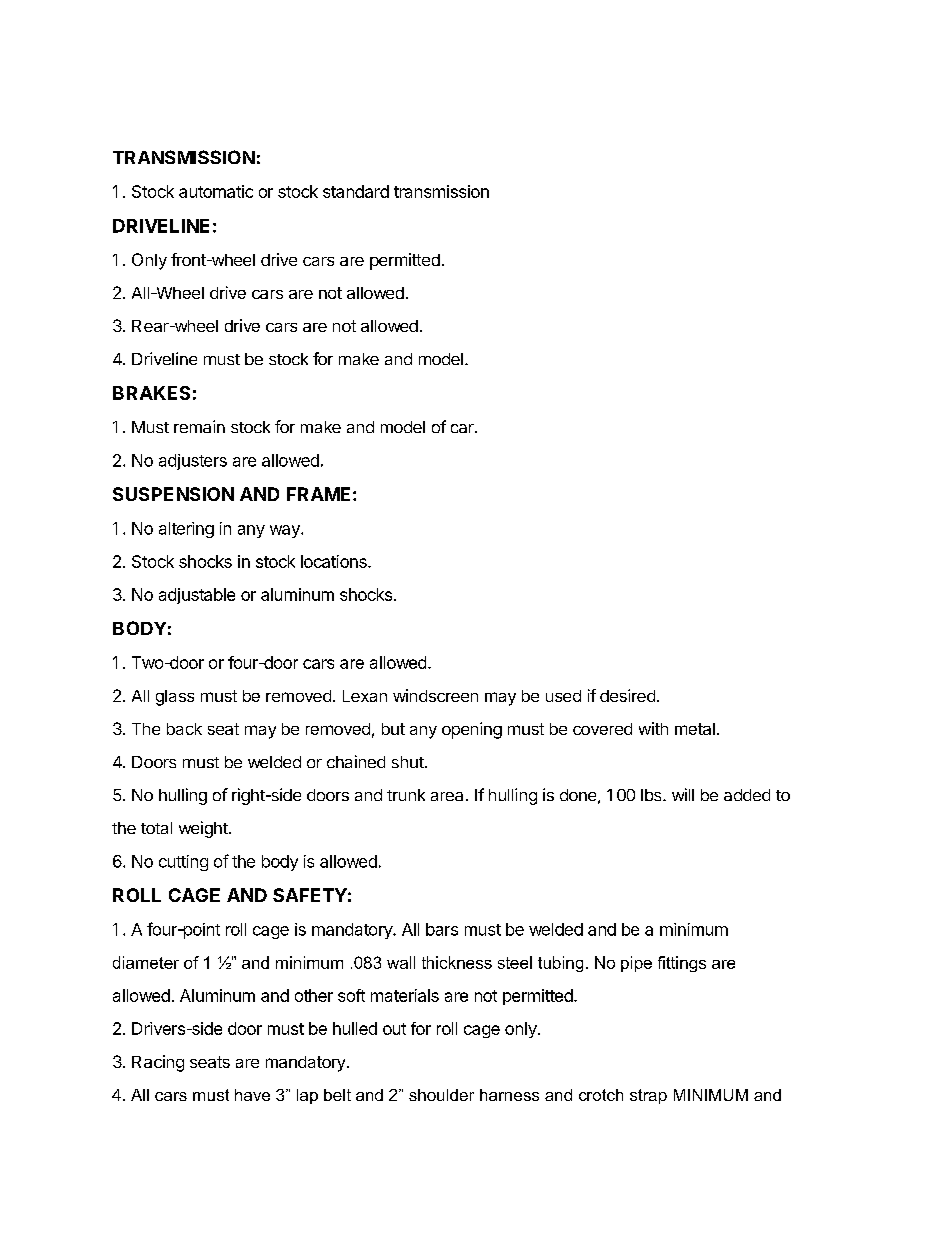  I want to click on have, so click(252, 1095).
